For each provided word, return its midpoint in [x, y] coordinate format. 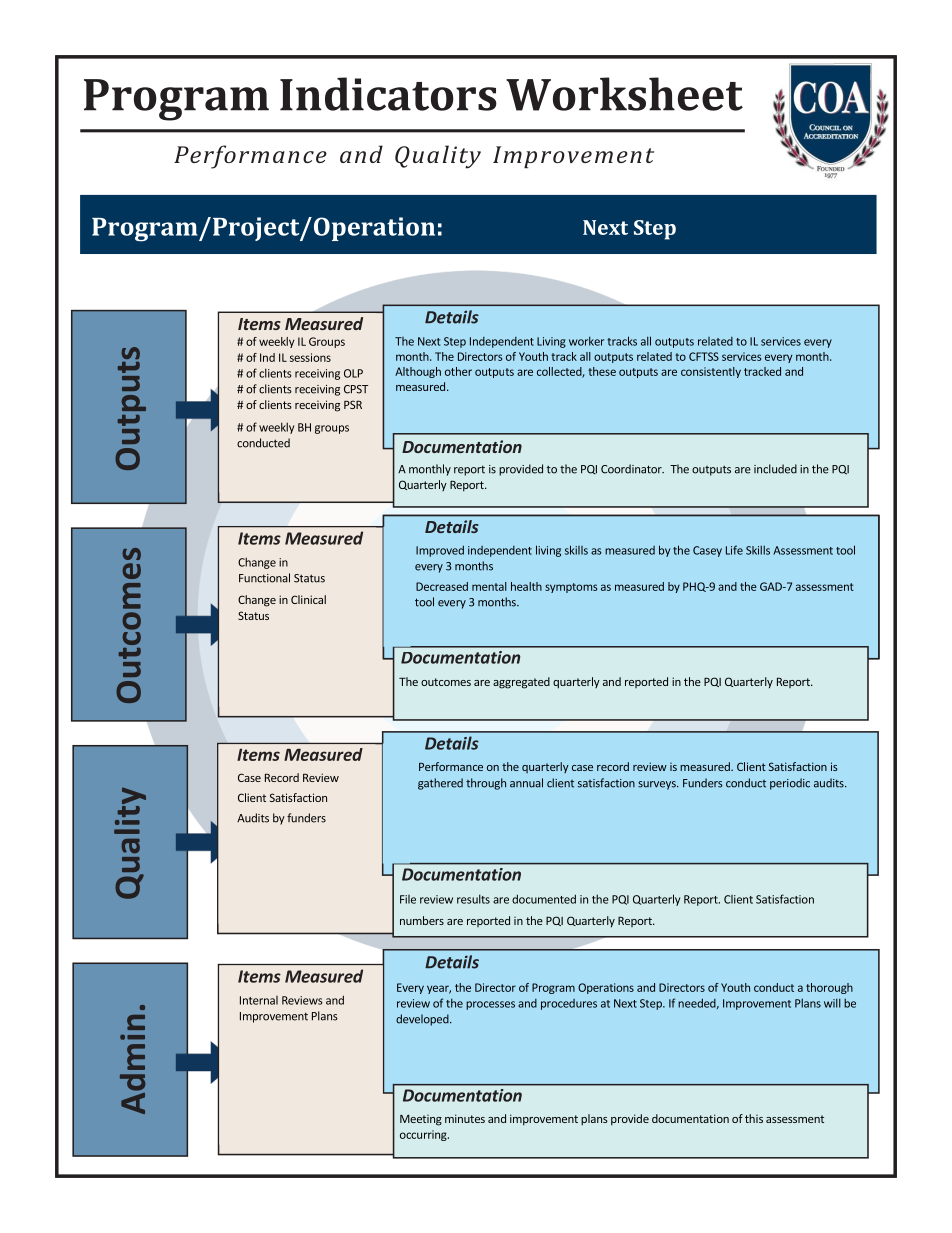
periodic [790, 784]
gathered [440, 784]
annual [526, 783]
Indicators [388, 94]
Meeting [421, 1120]
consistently [711, 372]
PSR [353, 404]
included [775, 469]
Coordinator [632, 469]
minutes [465, 1118]
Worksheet [624, 94]
